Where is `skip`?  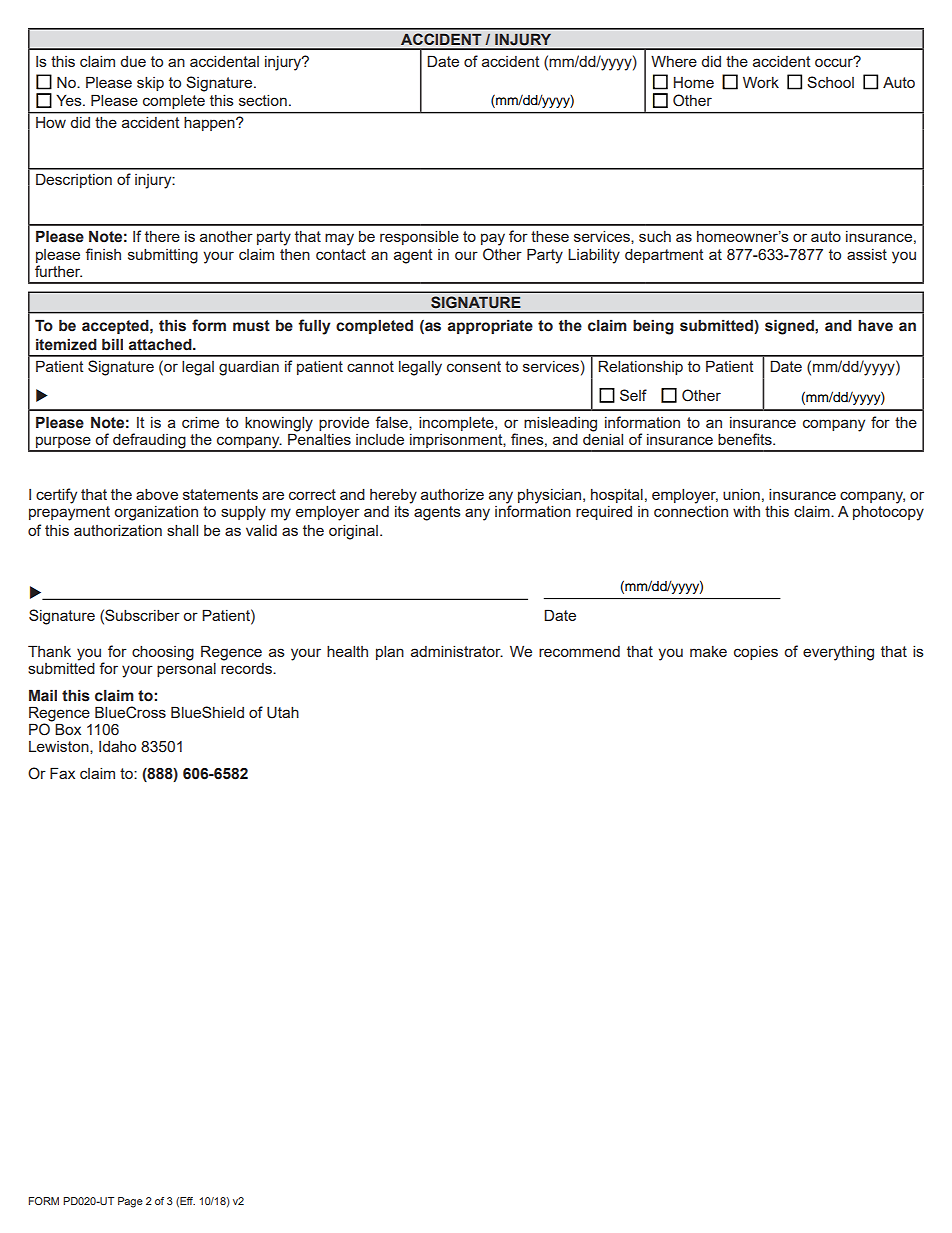
skip is located at coordinates (150, 84).
